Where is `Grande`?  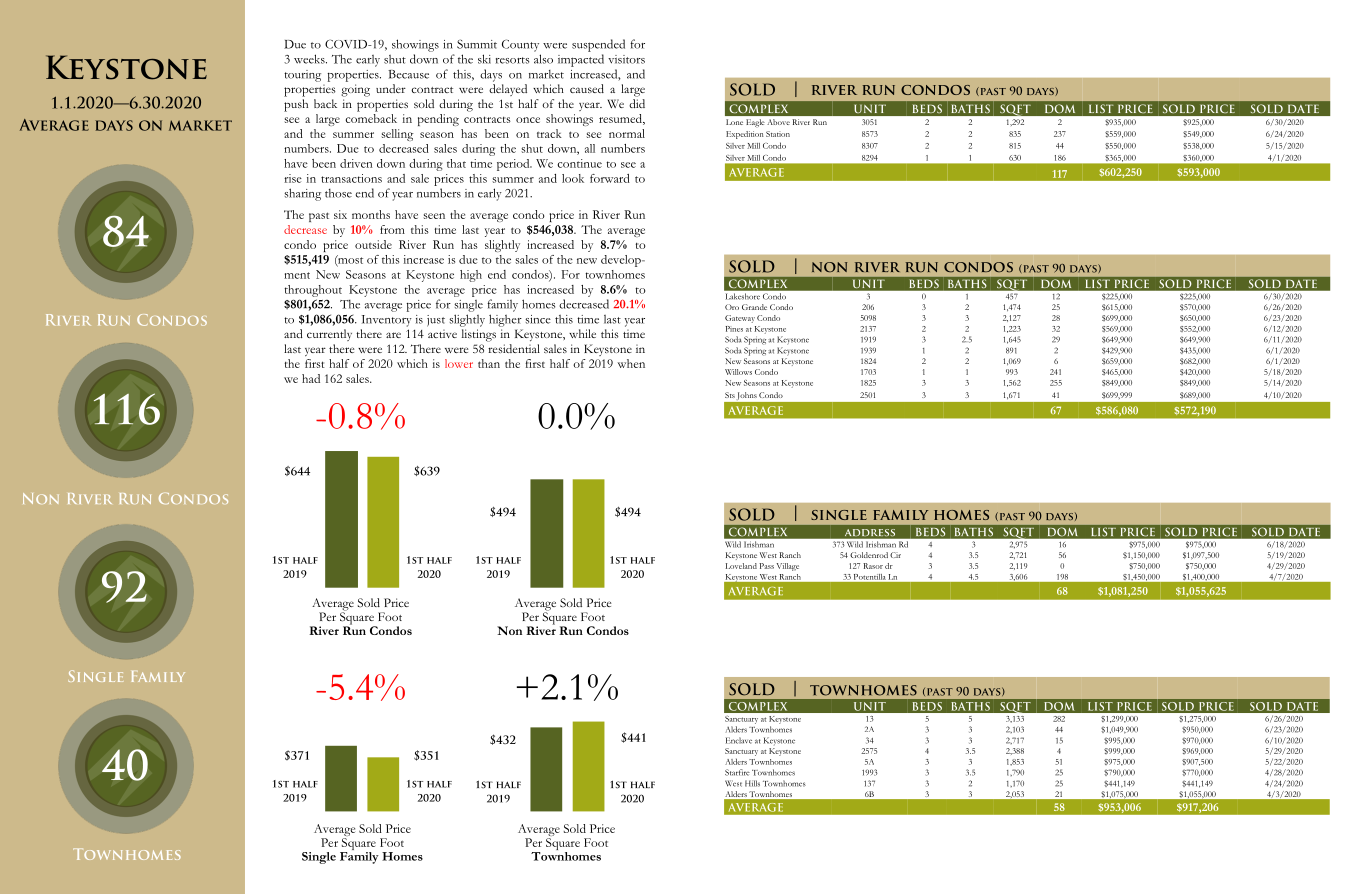 Grande is located at coordinates (754, 307).
